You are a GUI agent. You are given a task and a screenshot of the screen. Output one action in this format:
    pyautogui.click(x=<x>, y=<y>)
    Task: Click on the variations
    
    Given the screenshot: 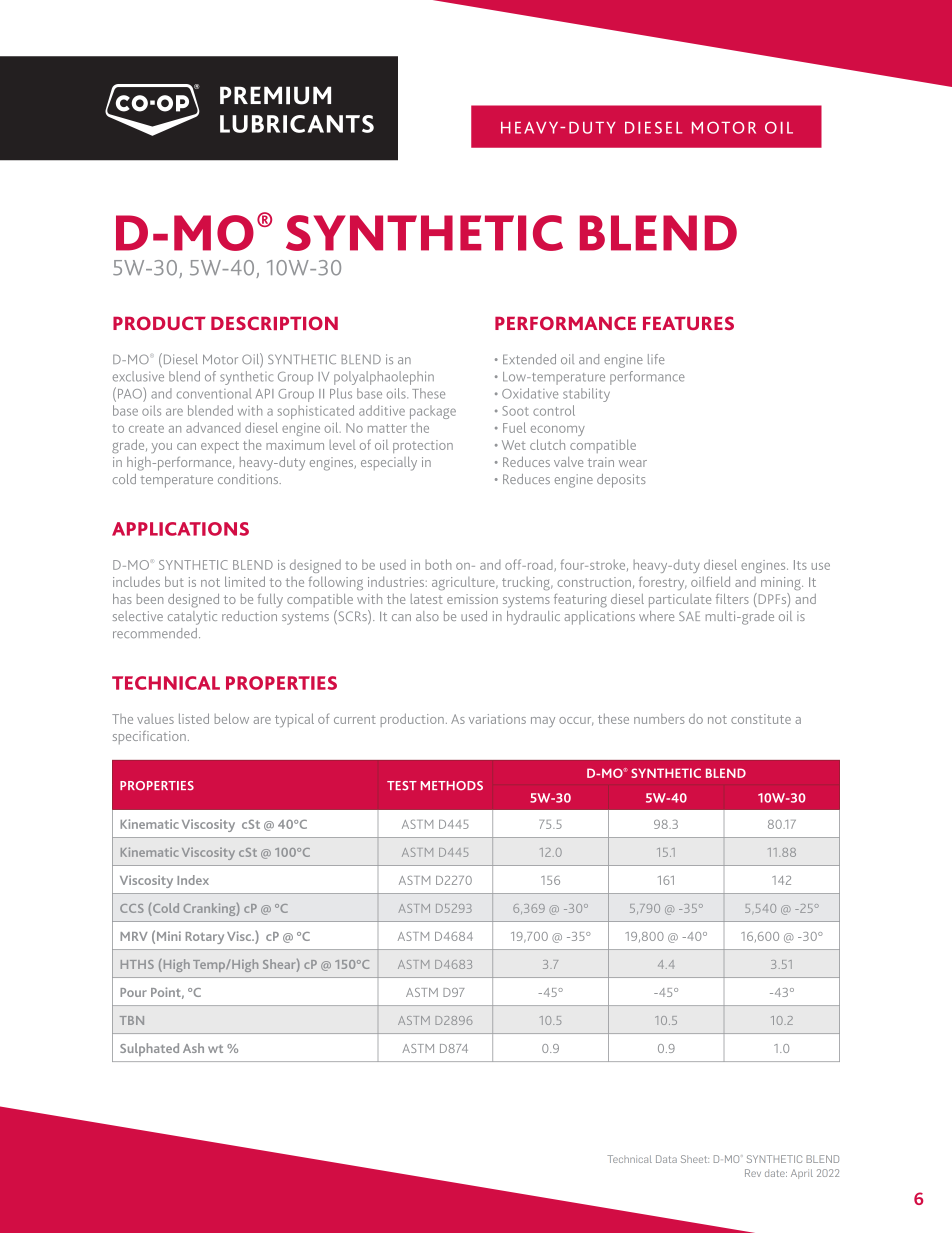 What is the action you would take?
    pyautogui.click(x=497, y=719)
